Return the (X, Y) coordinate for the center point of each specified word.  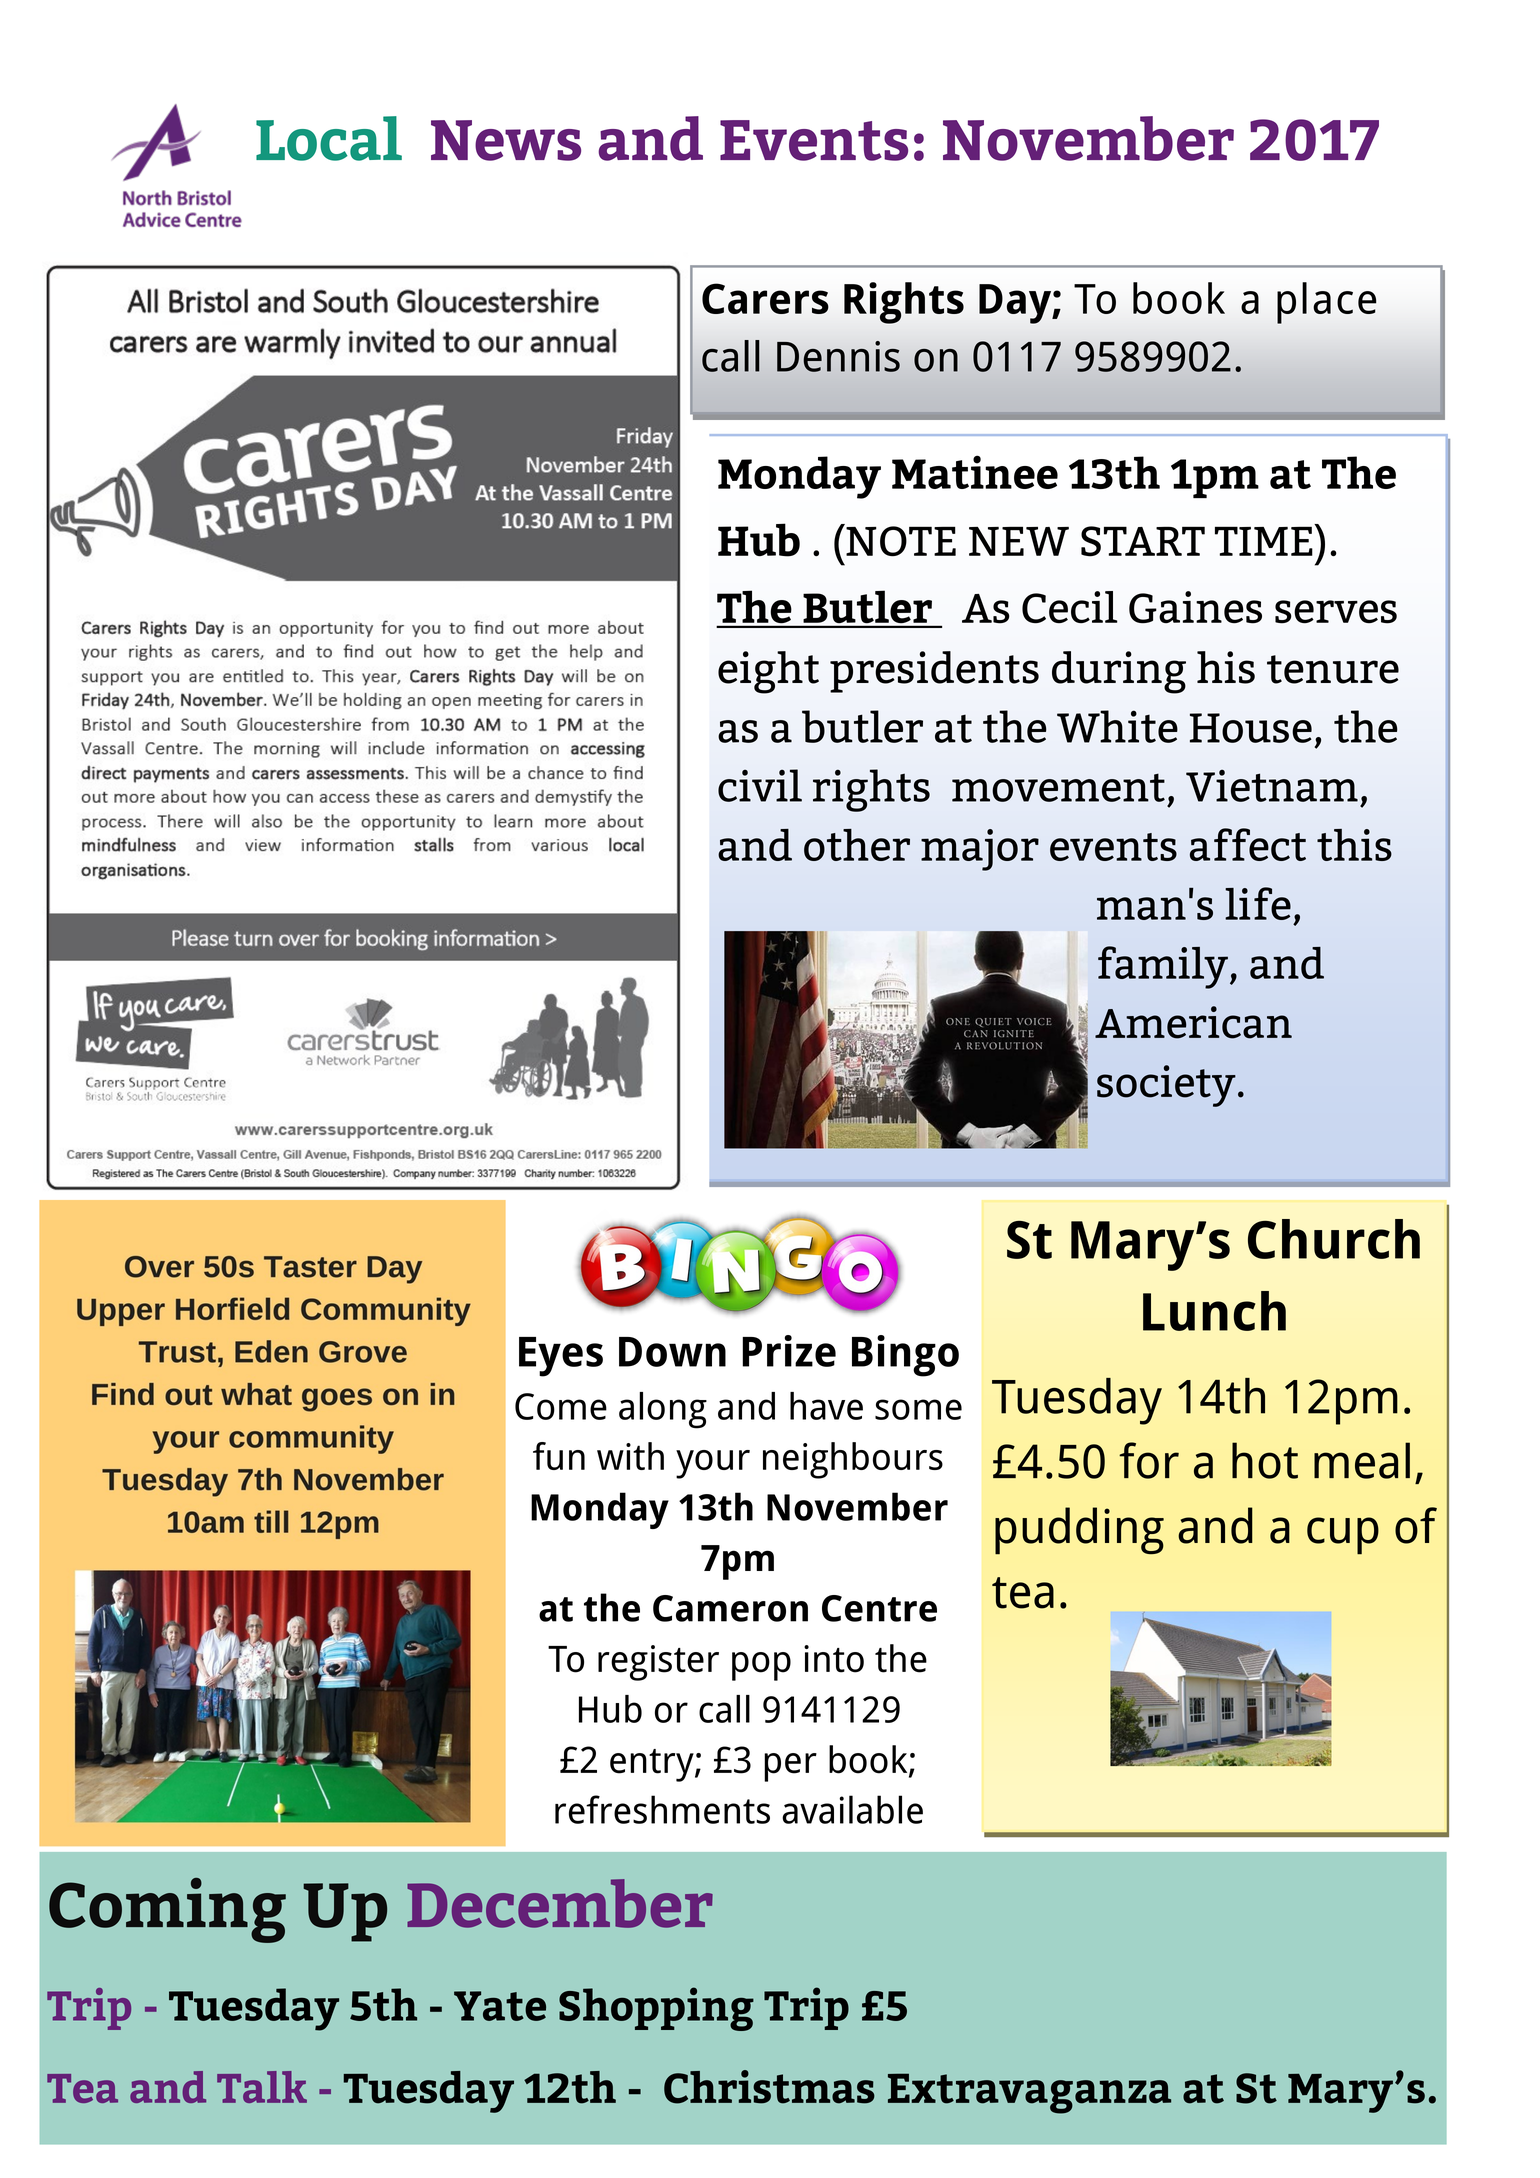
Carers (765, 298)
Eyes (561, 1357)
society (1166, 1086)
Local (329, 138)
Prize (789, 1351)
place (1326, 303)
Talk (262, 2087)
